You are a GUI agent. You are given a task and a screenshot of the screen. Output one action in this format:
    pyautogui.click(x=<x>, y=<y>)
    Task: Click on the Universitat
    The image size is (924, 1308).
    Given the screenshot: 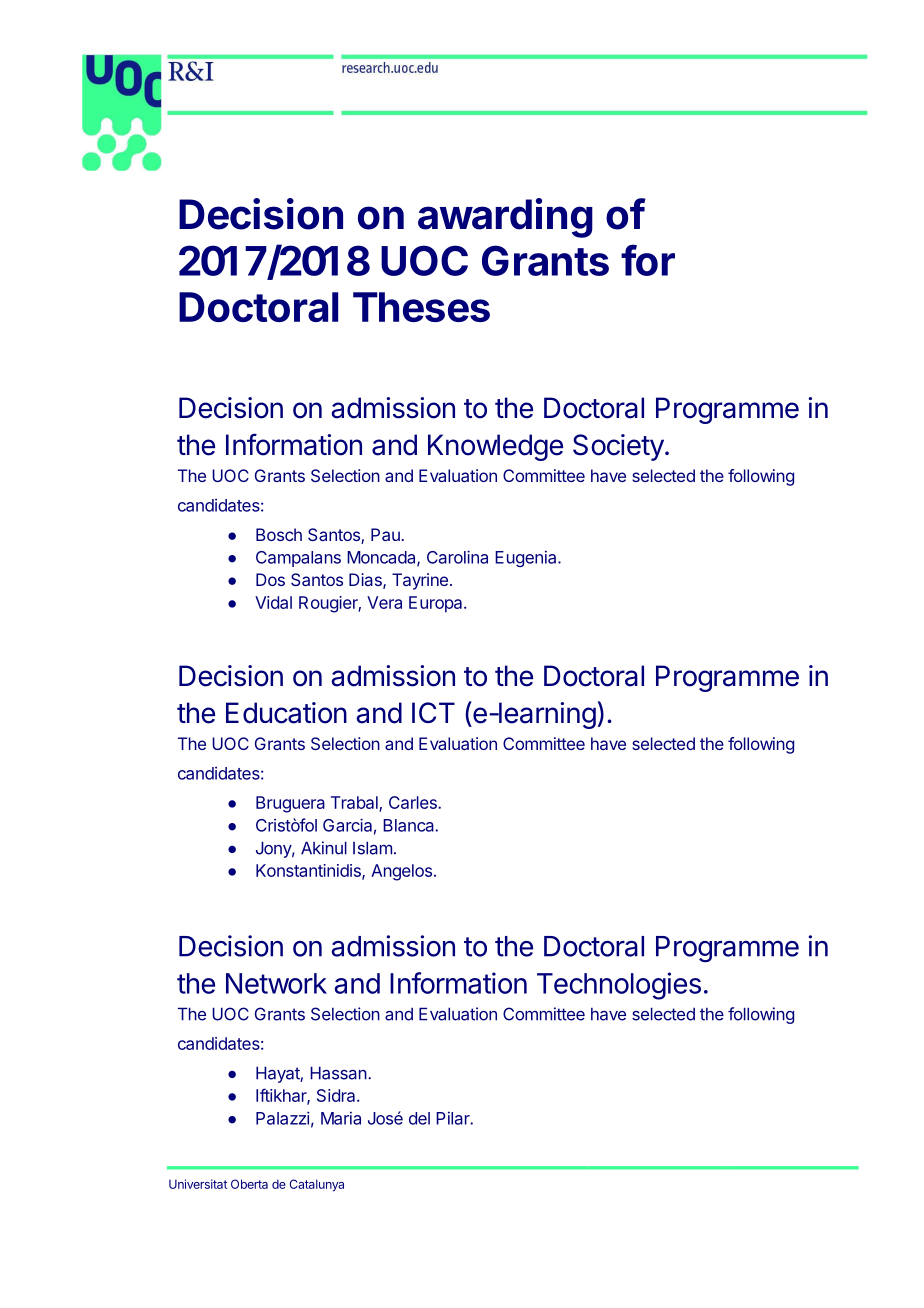 What is the action you would take?
    pyautogui.click(x=198, y=1184)
